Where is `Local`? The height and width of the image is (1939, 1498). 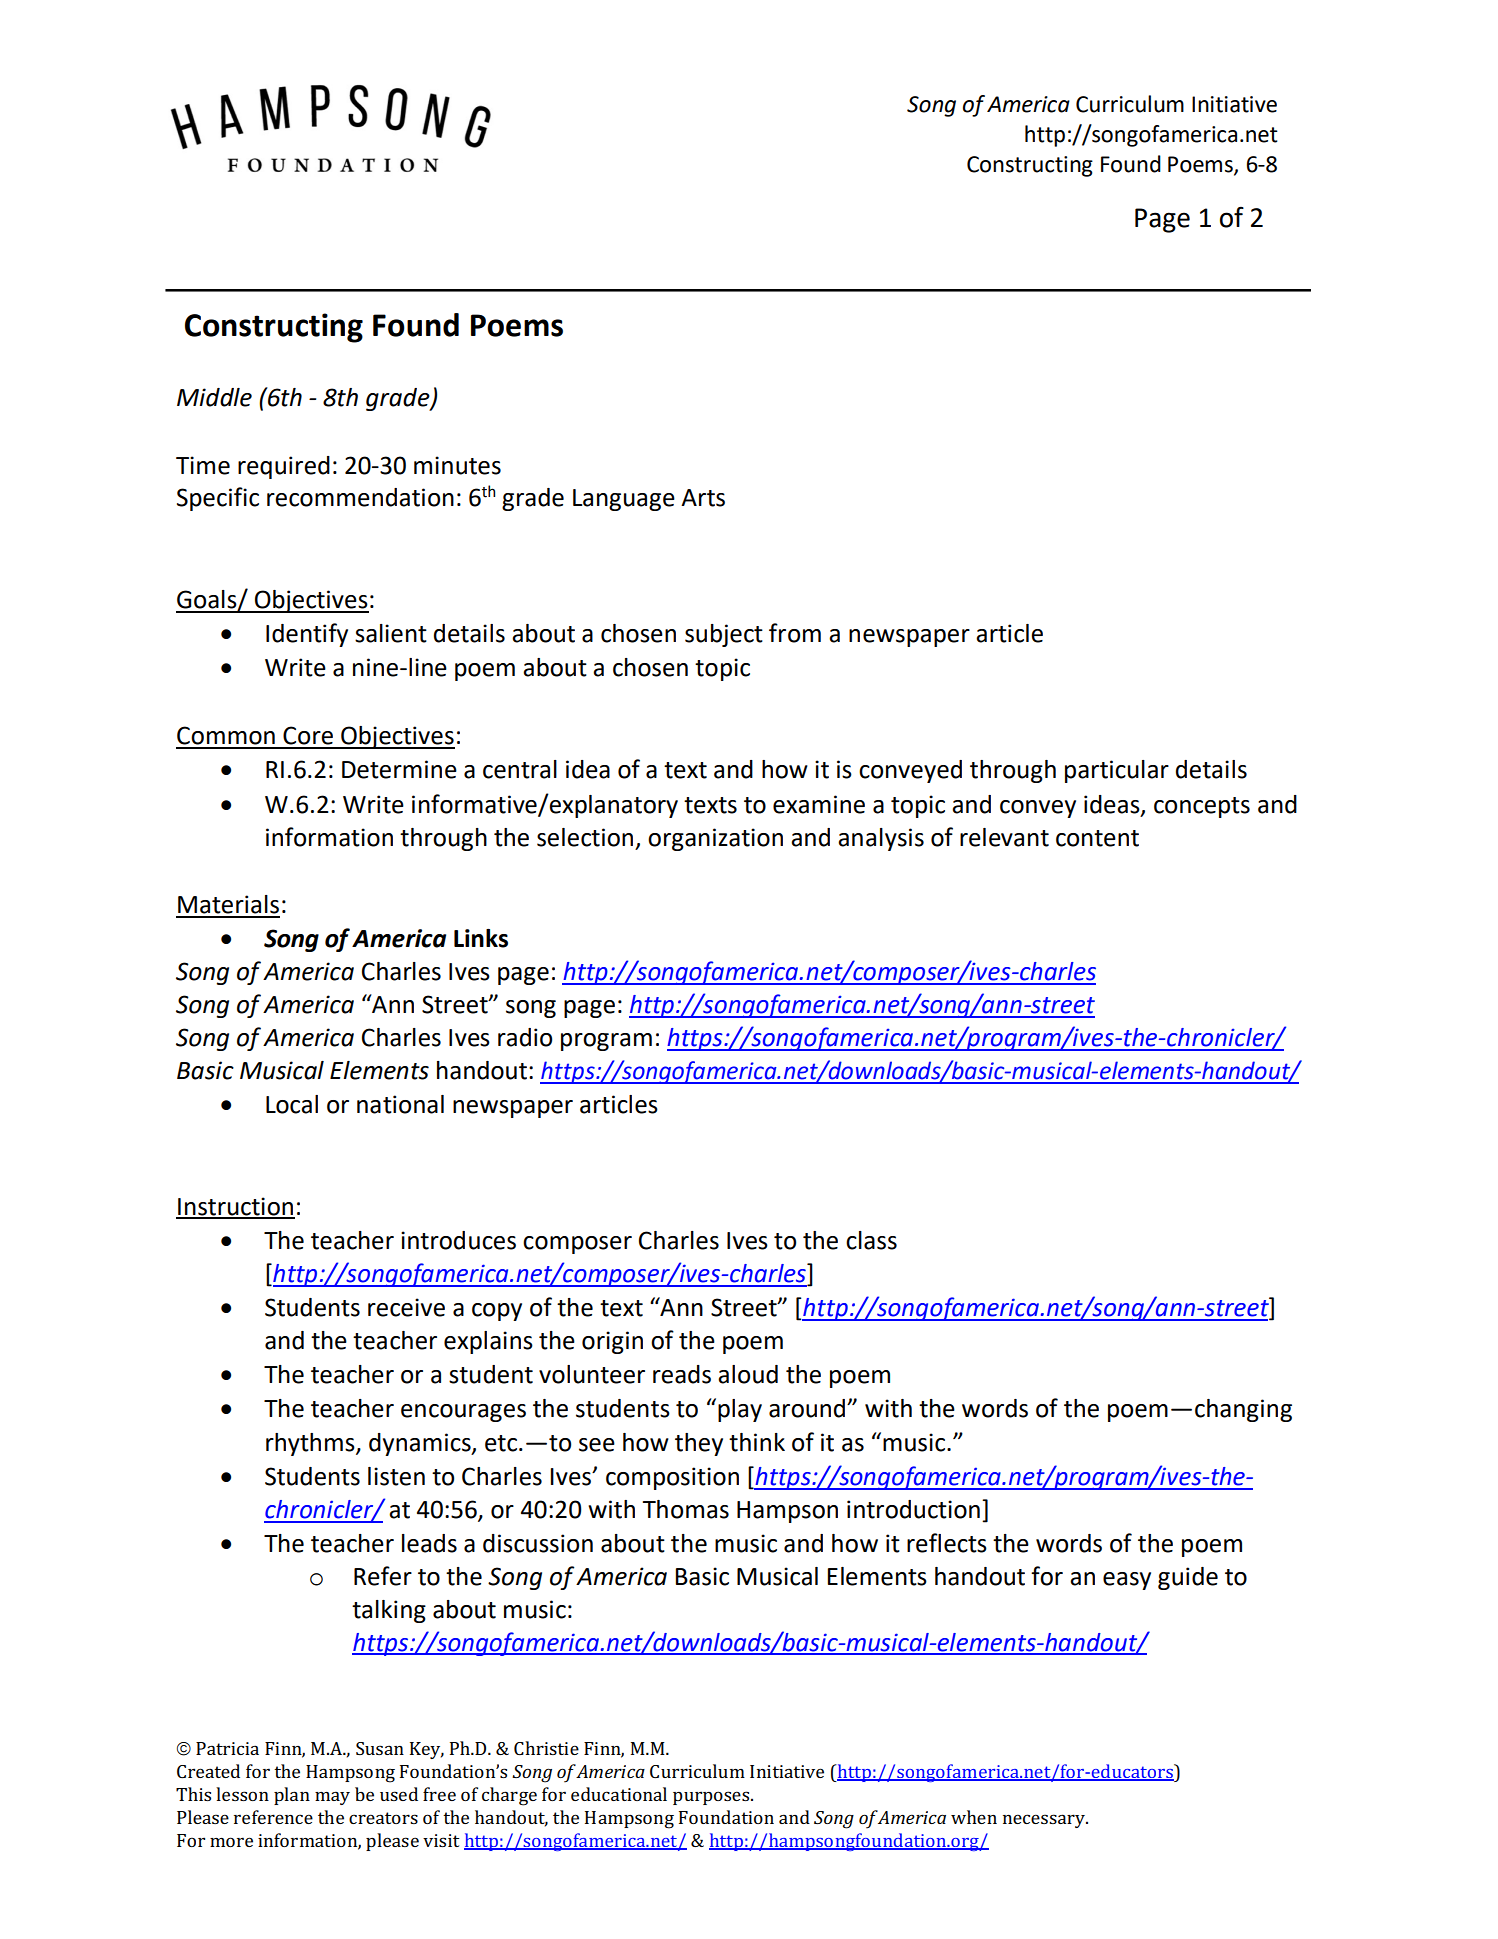 Local is located at coordinates (292, 1104).
